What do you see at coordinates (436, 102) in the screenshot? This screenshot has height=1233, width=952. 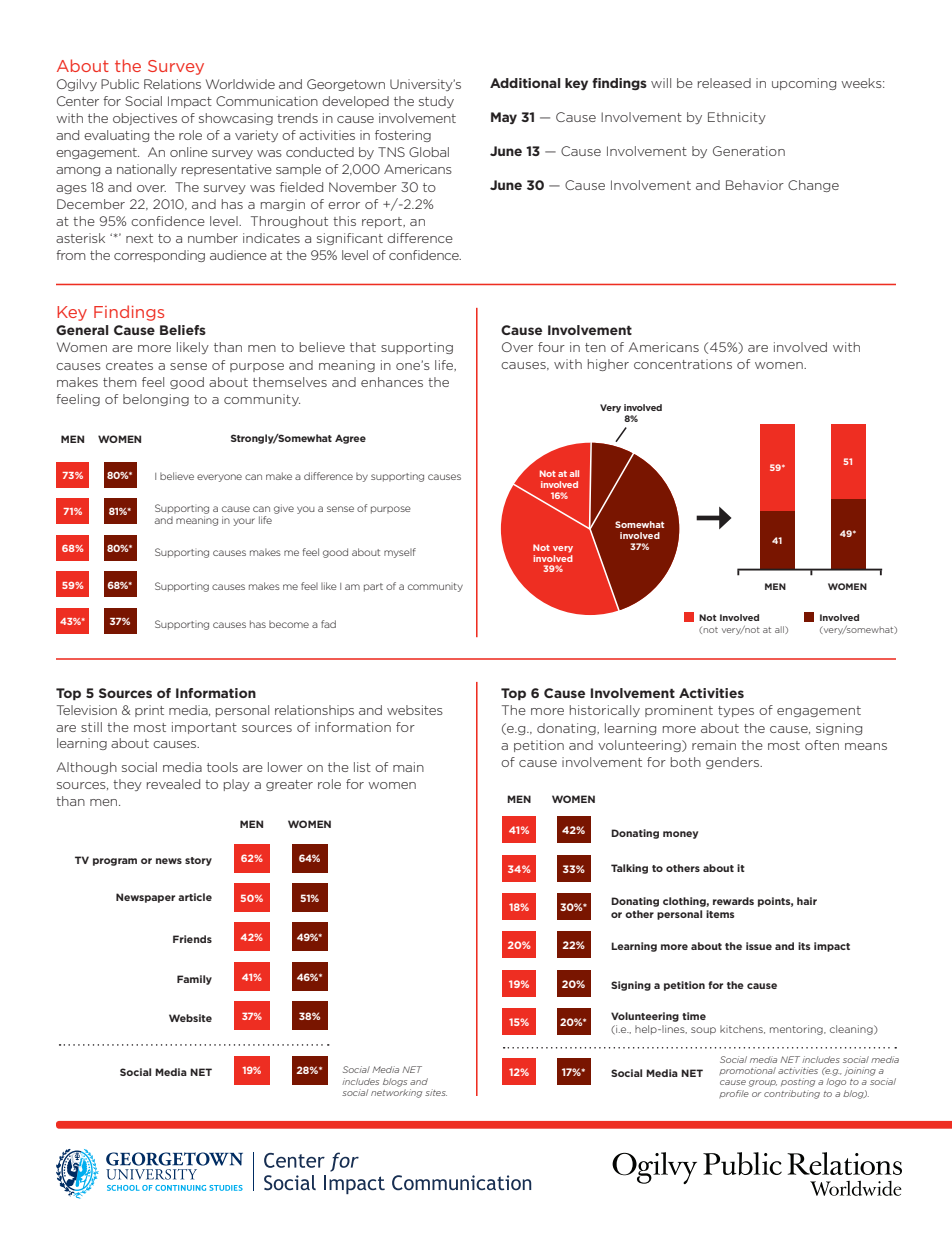 I see `study` at bounding box center [436, 102].
